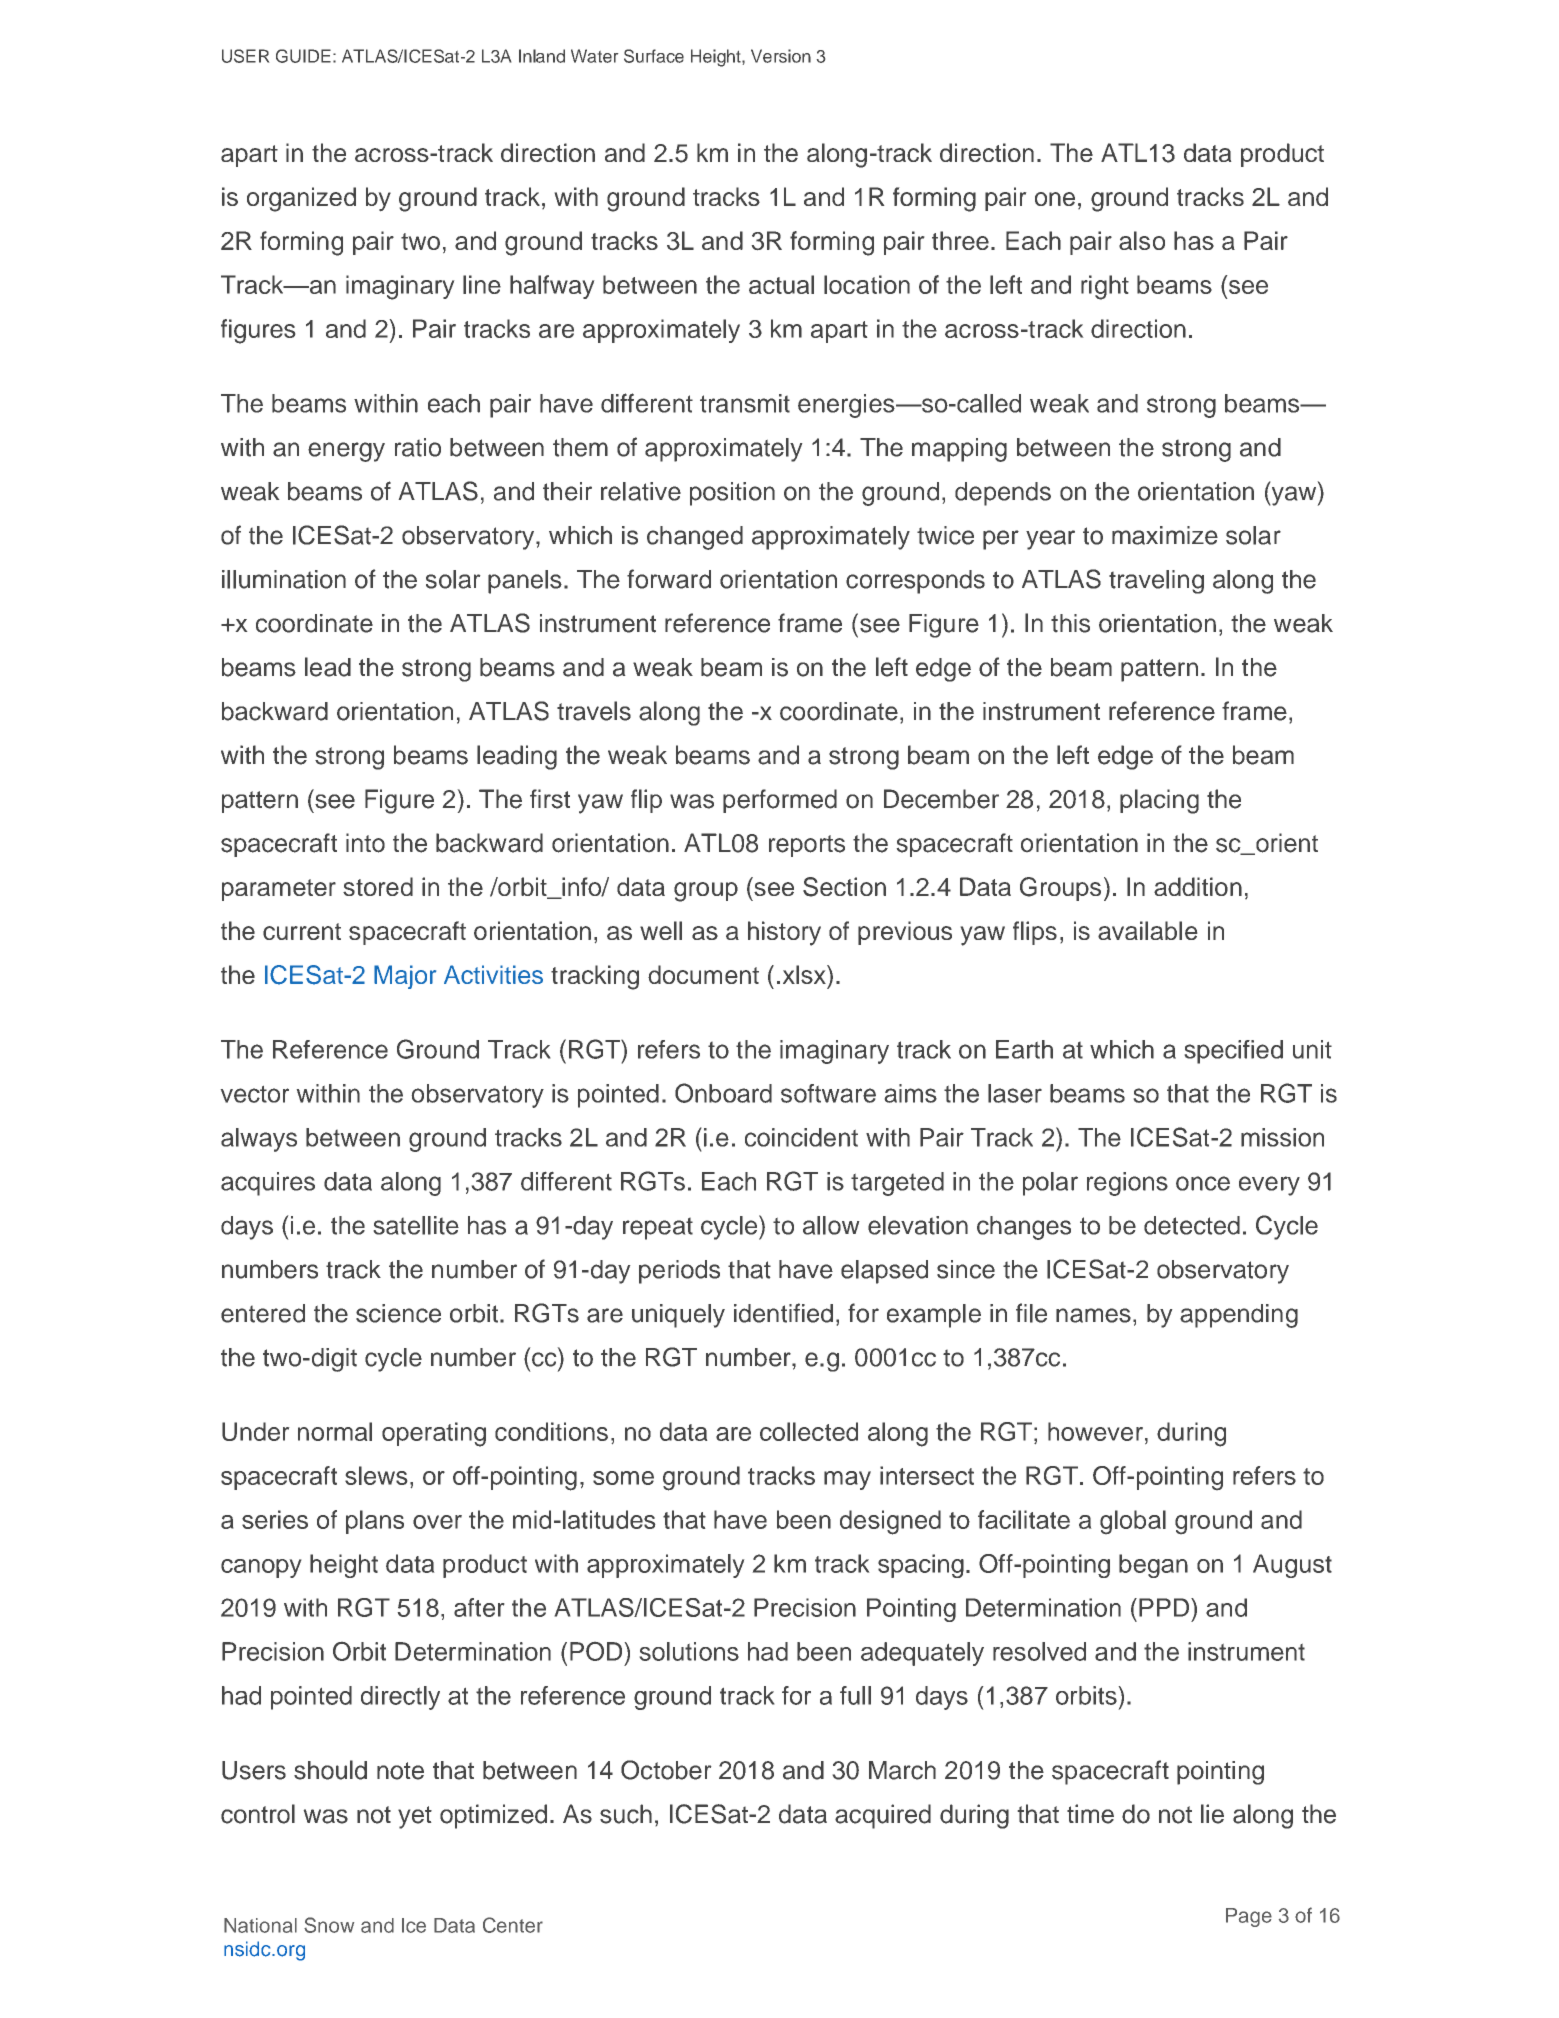 This document has height=2018, width=1559. I want to click on acquired, so click(883, 1816).
